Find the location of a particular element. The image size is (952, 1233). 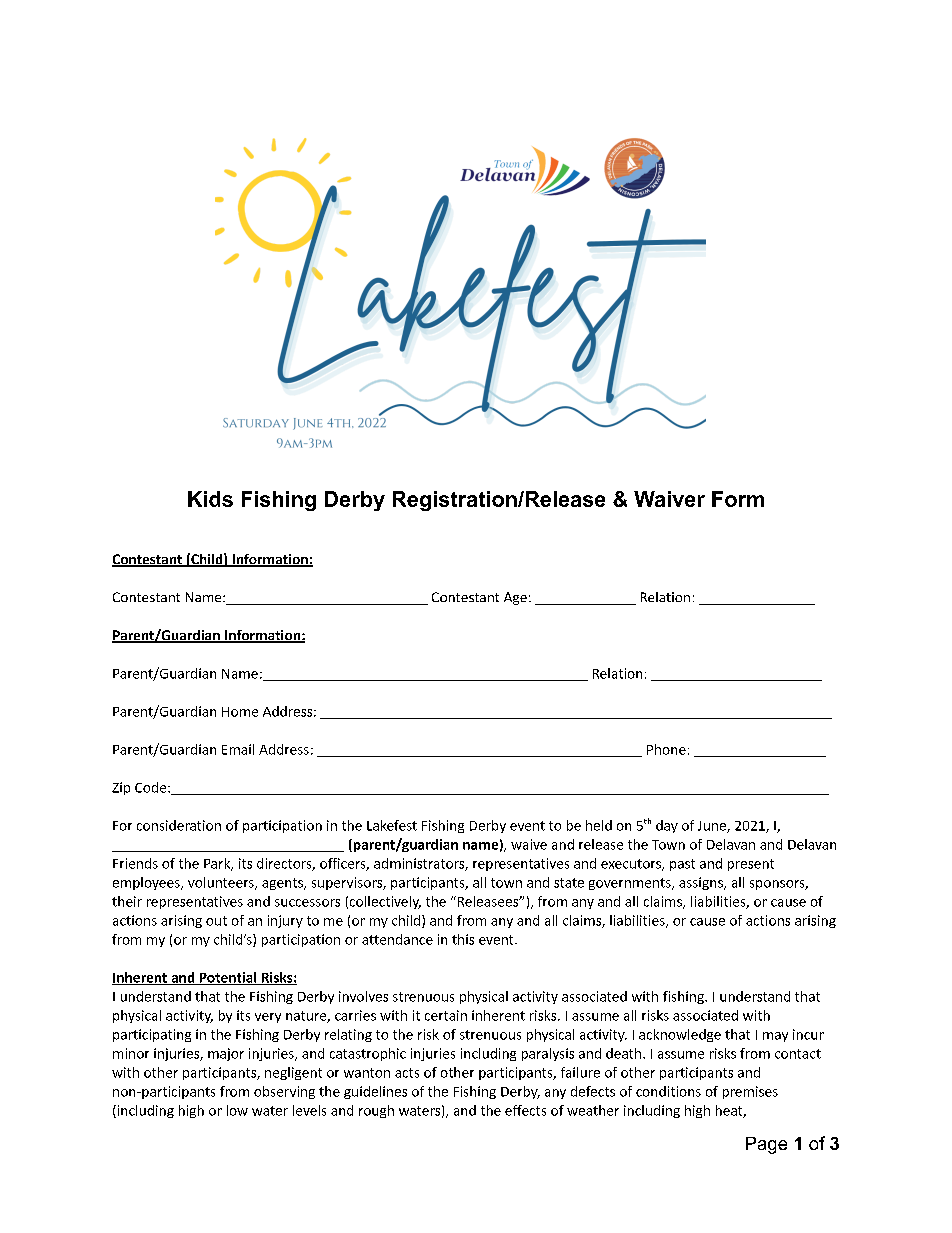

Page is located at coordinates (766, 1145).
